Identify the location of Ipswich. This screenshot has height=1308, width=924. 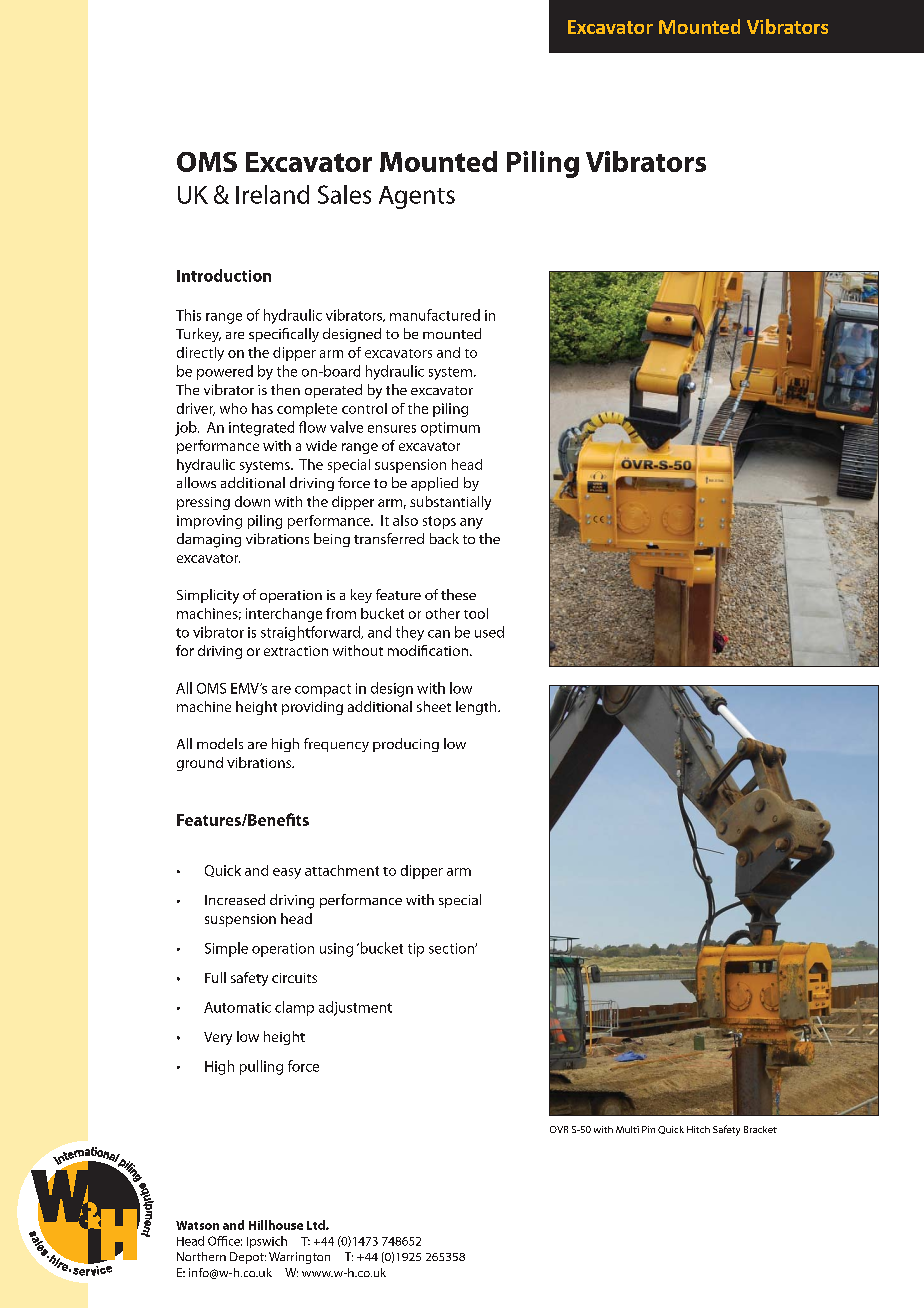
(267, 1242).
